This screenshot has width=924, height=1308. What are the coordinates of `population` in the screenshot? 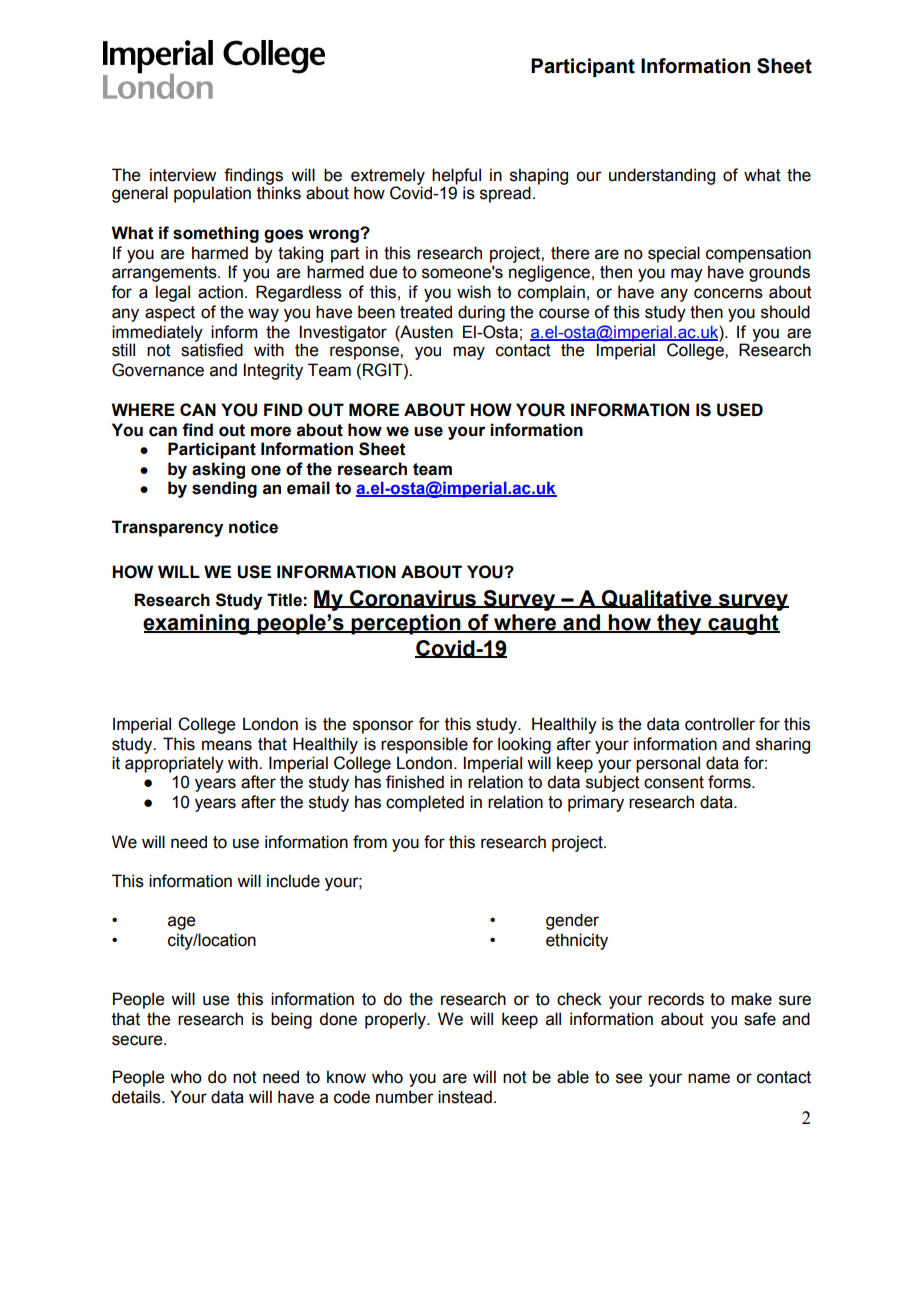 It's located at (212, 194).
